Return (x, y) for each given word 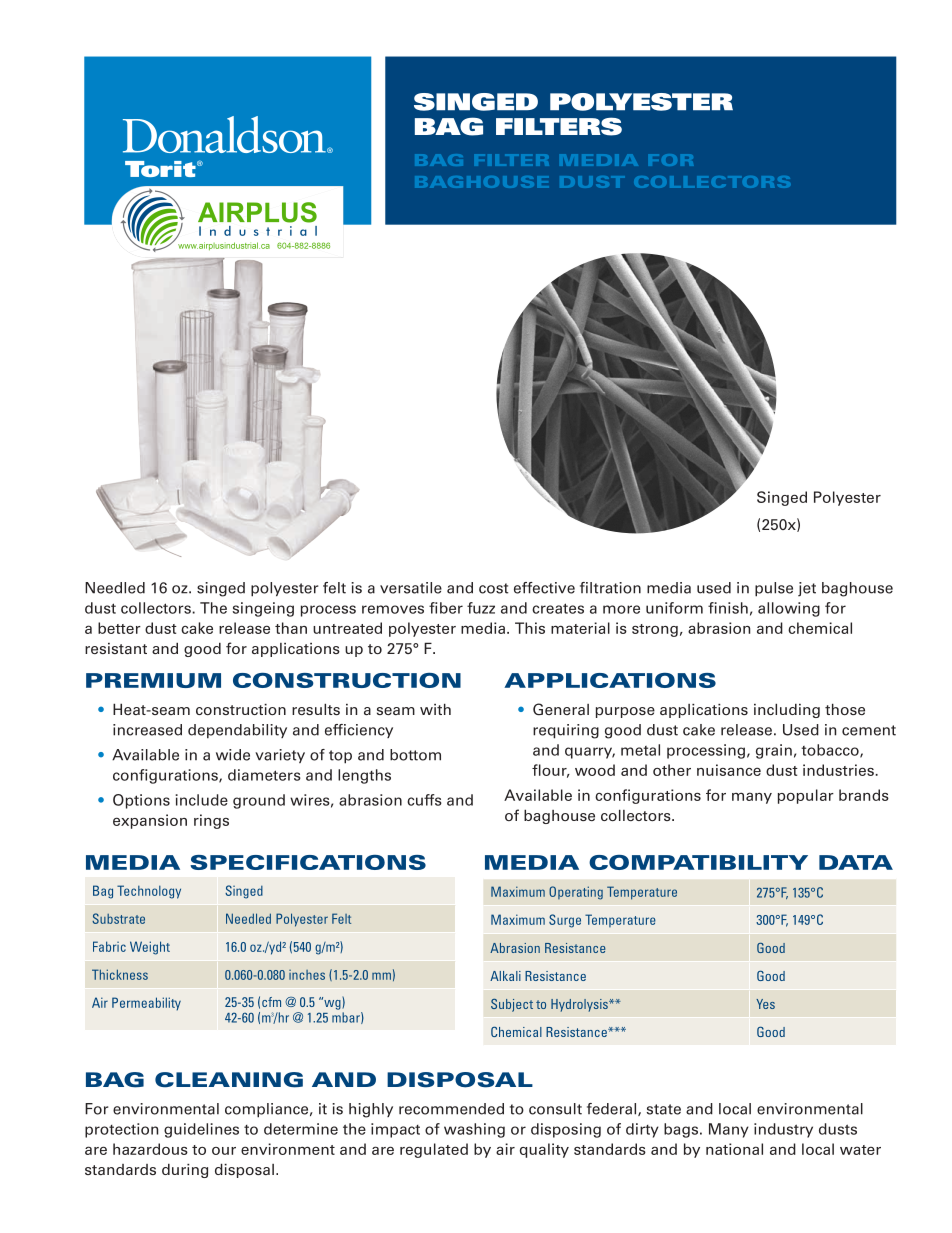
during (185, 1171)
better (119, 628)
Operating (576, 893)
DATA (856, 862)
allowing (789, 609)
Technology (149, 892)
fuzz (481, 608)
